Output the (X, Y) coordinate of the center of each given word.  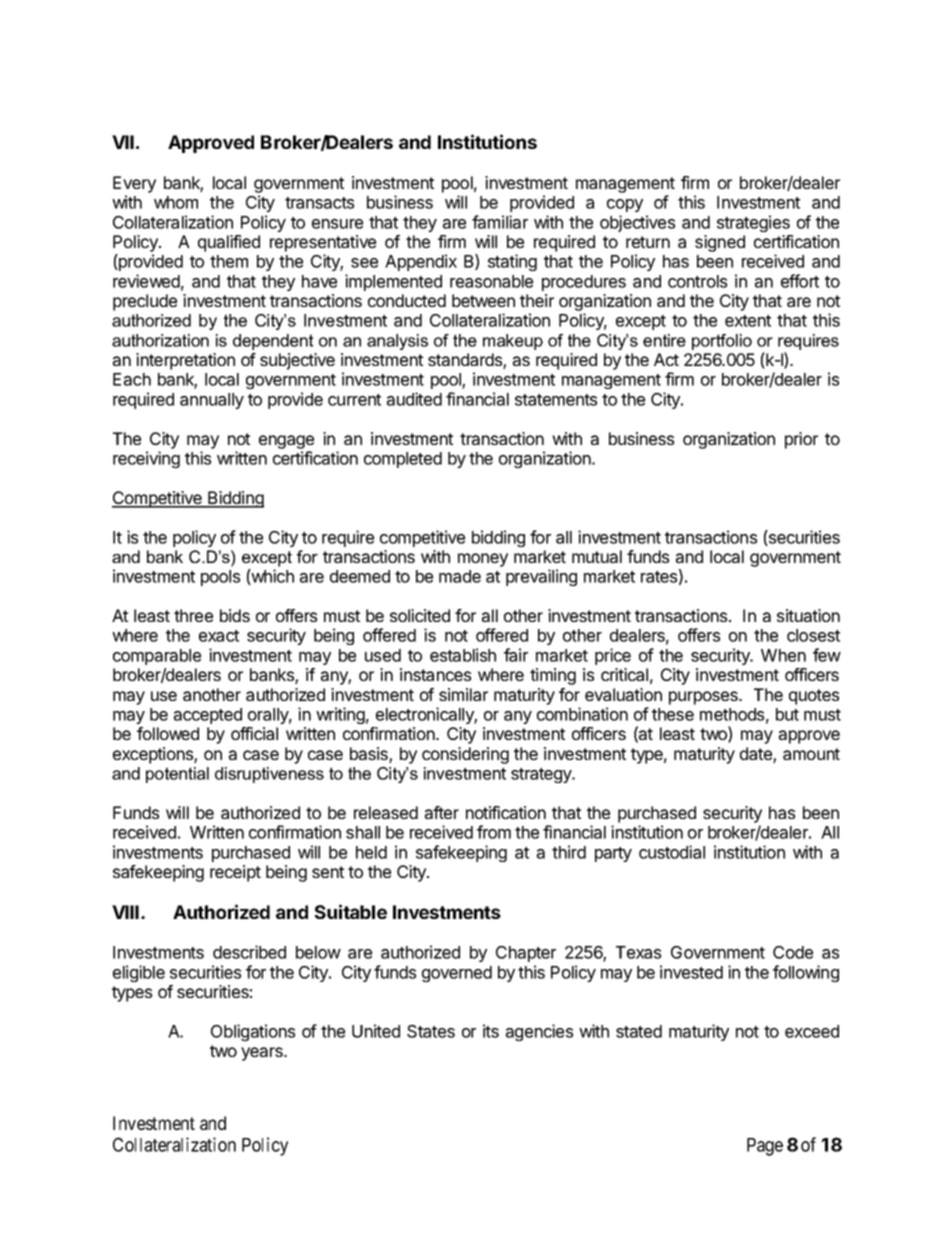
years (263, 1054)
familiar (500, 222)
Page (765, 1147)
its (491, 1031)
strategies (753, 223)
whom (176, 202)
